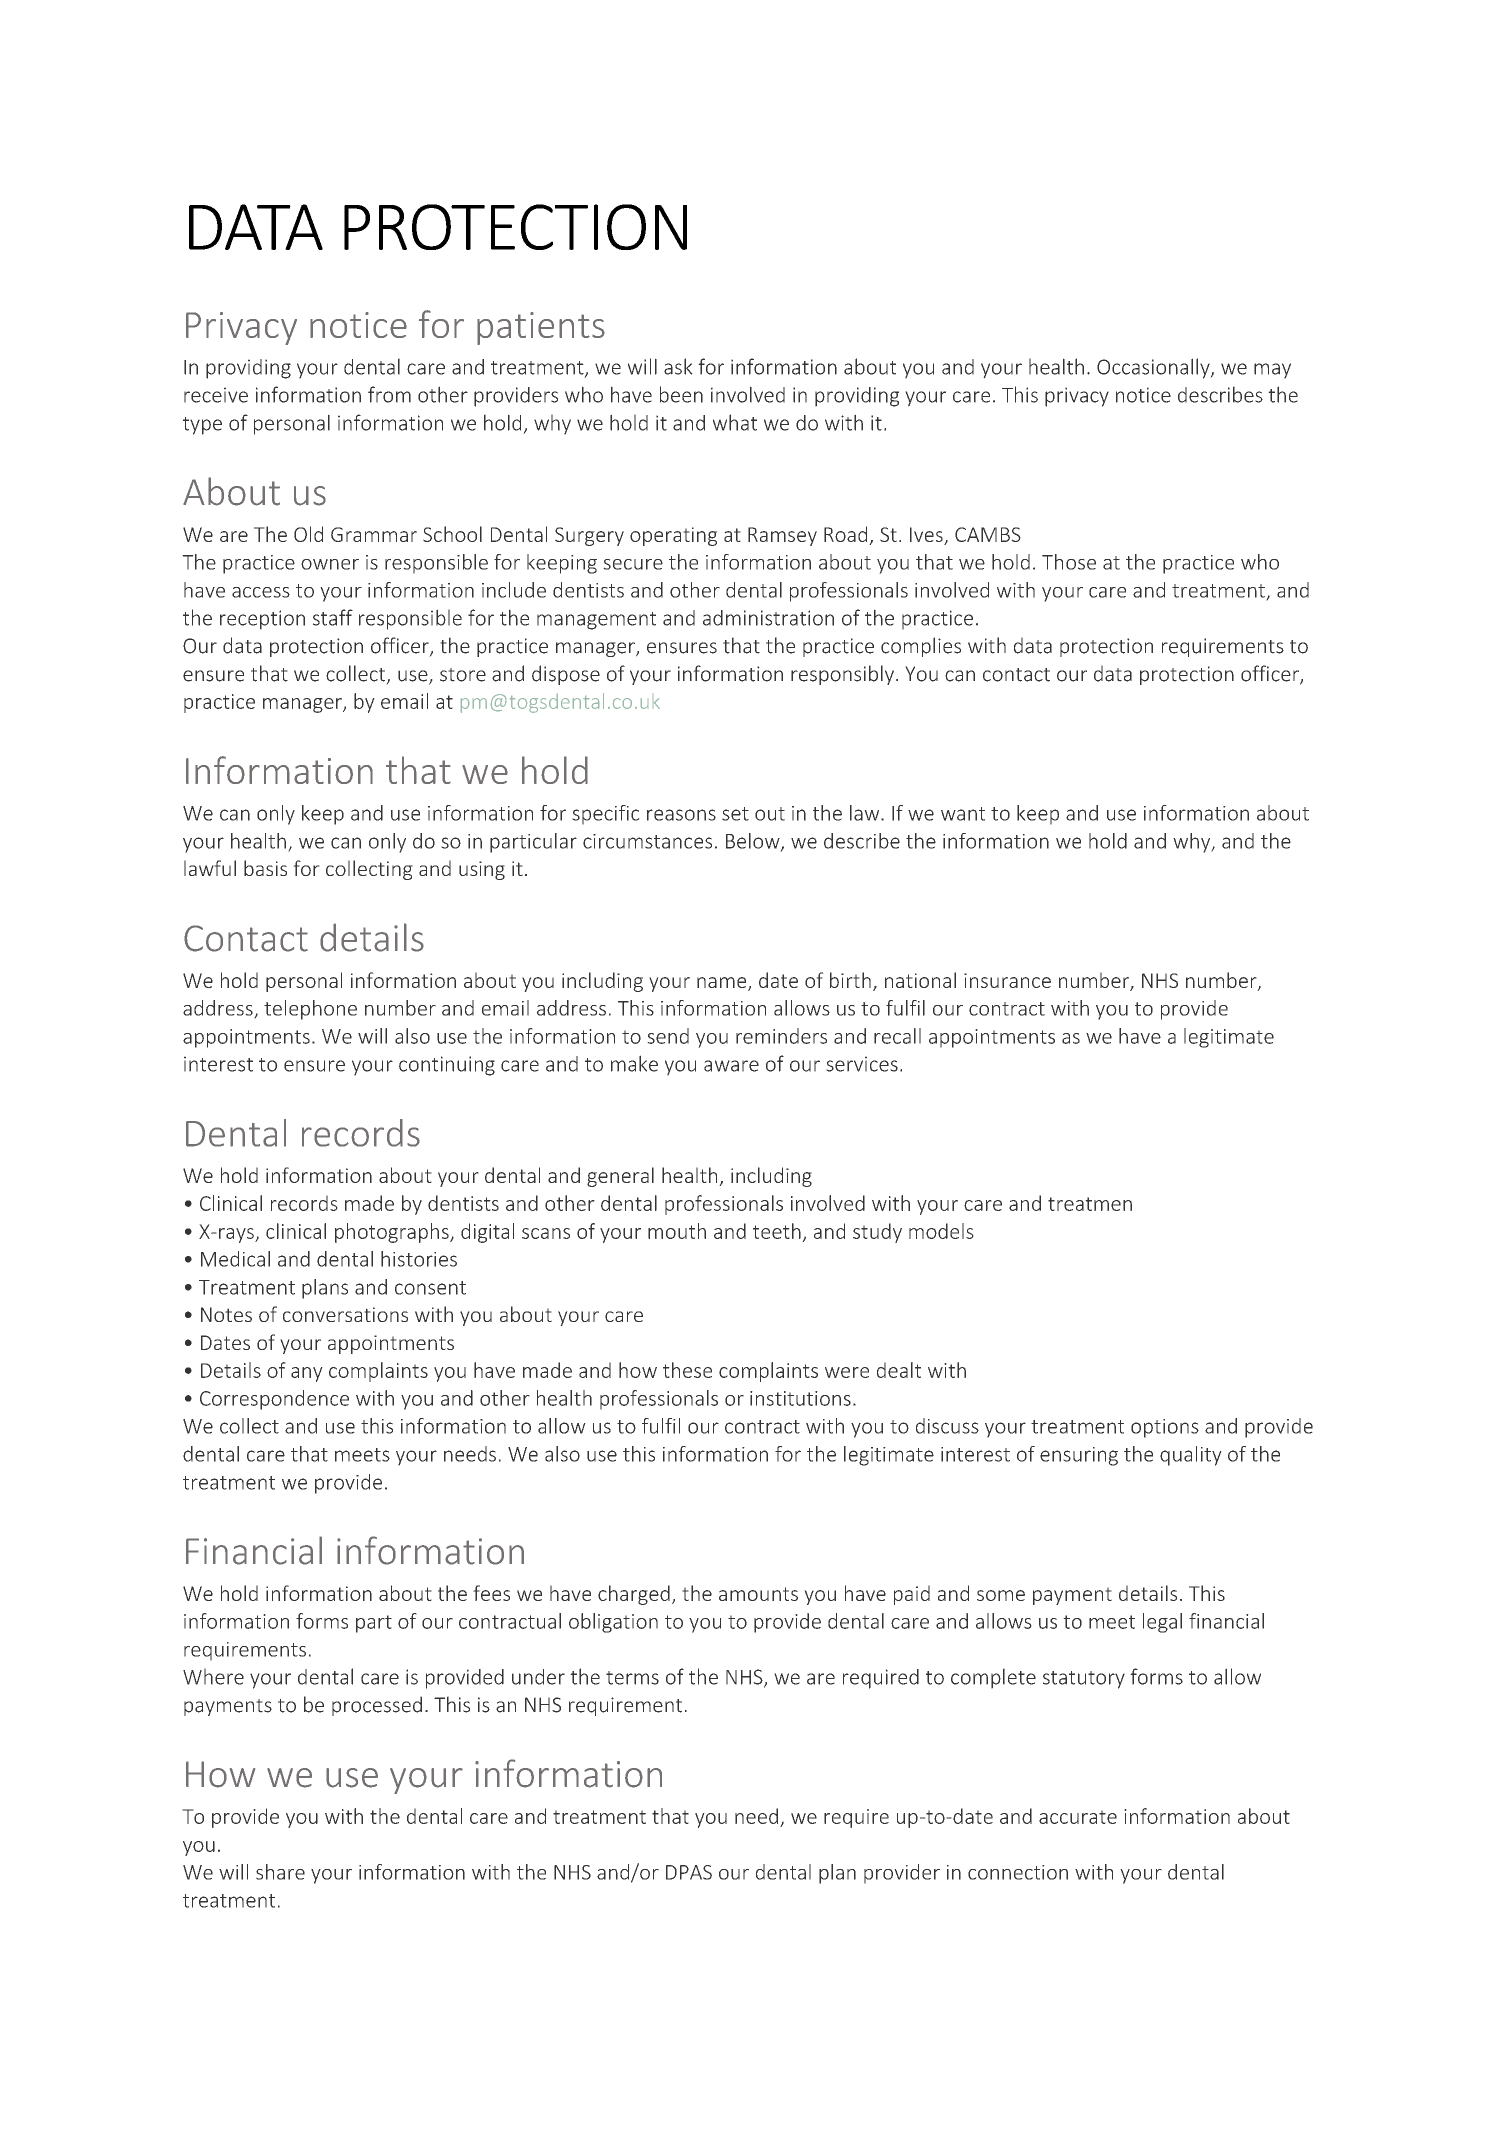 The width and height of the page is (1508, 2133). I want to click on set, so click(735, 814).
